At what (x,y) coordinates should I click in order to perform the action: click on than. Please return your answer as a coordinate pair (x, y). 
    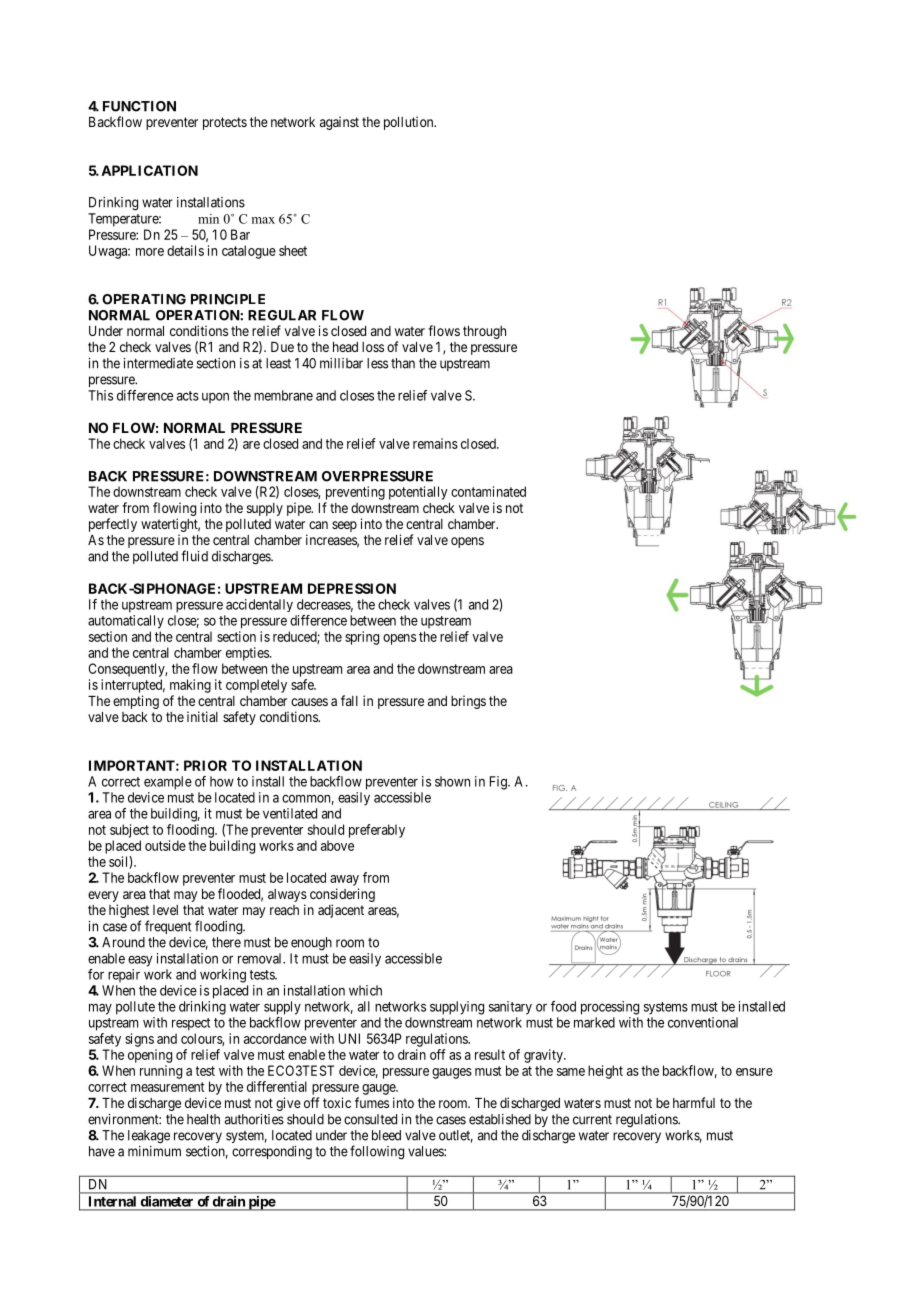
    Looking at the image, I should click on (403, 363).
